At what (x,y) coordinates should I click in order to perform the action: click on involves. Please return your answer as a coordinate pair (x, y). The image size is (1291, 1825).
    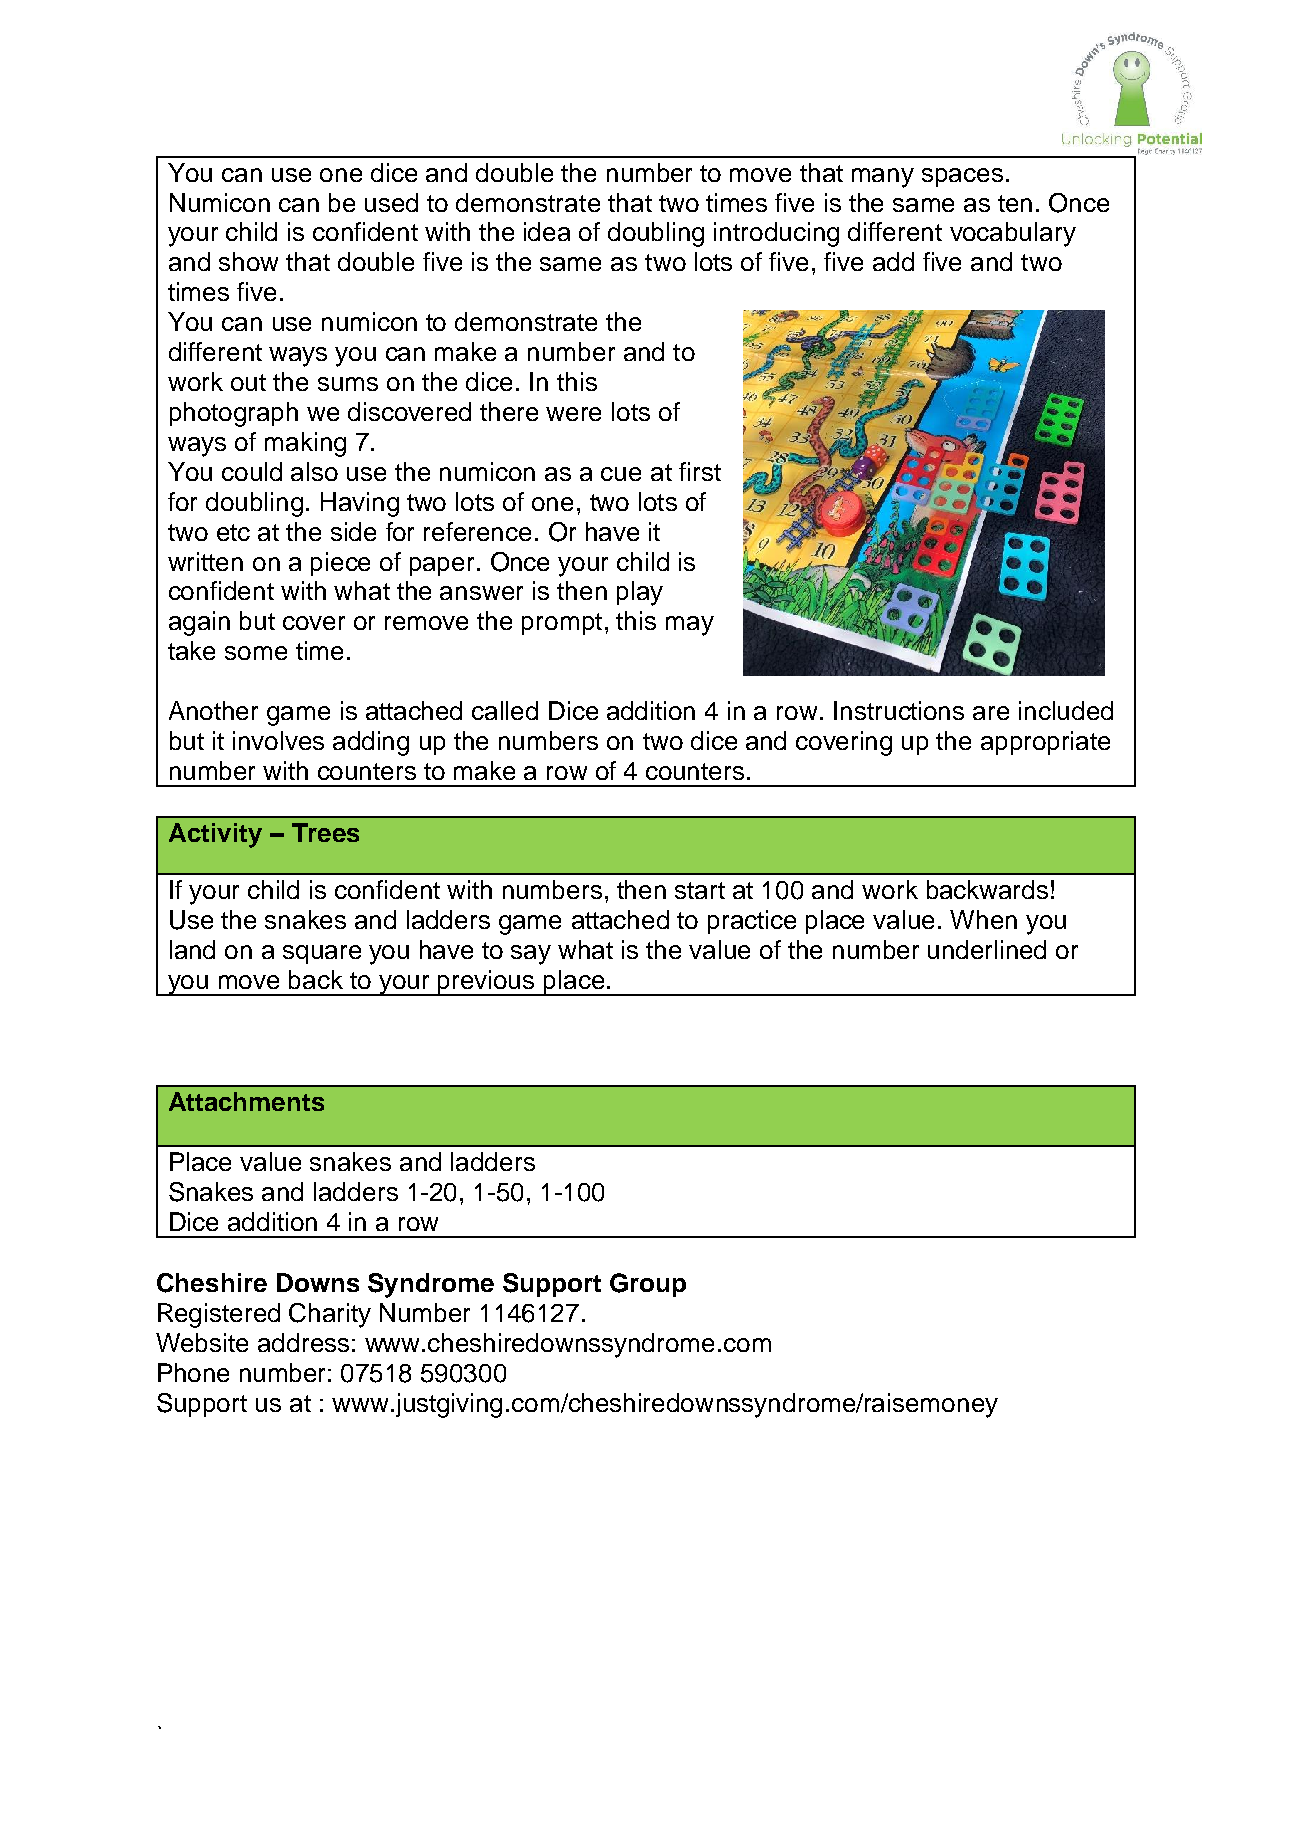
    Looking at the image, I should click on (278, 740).
